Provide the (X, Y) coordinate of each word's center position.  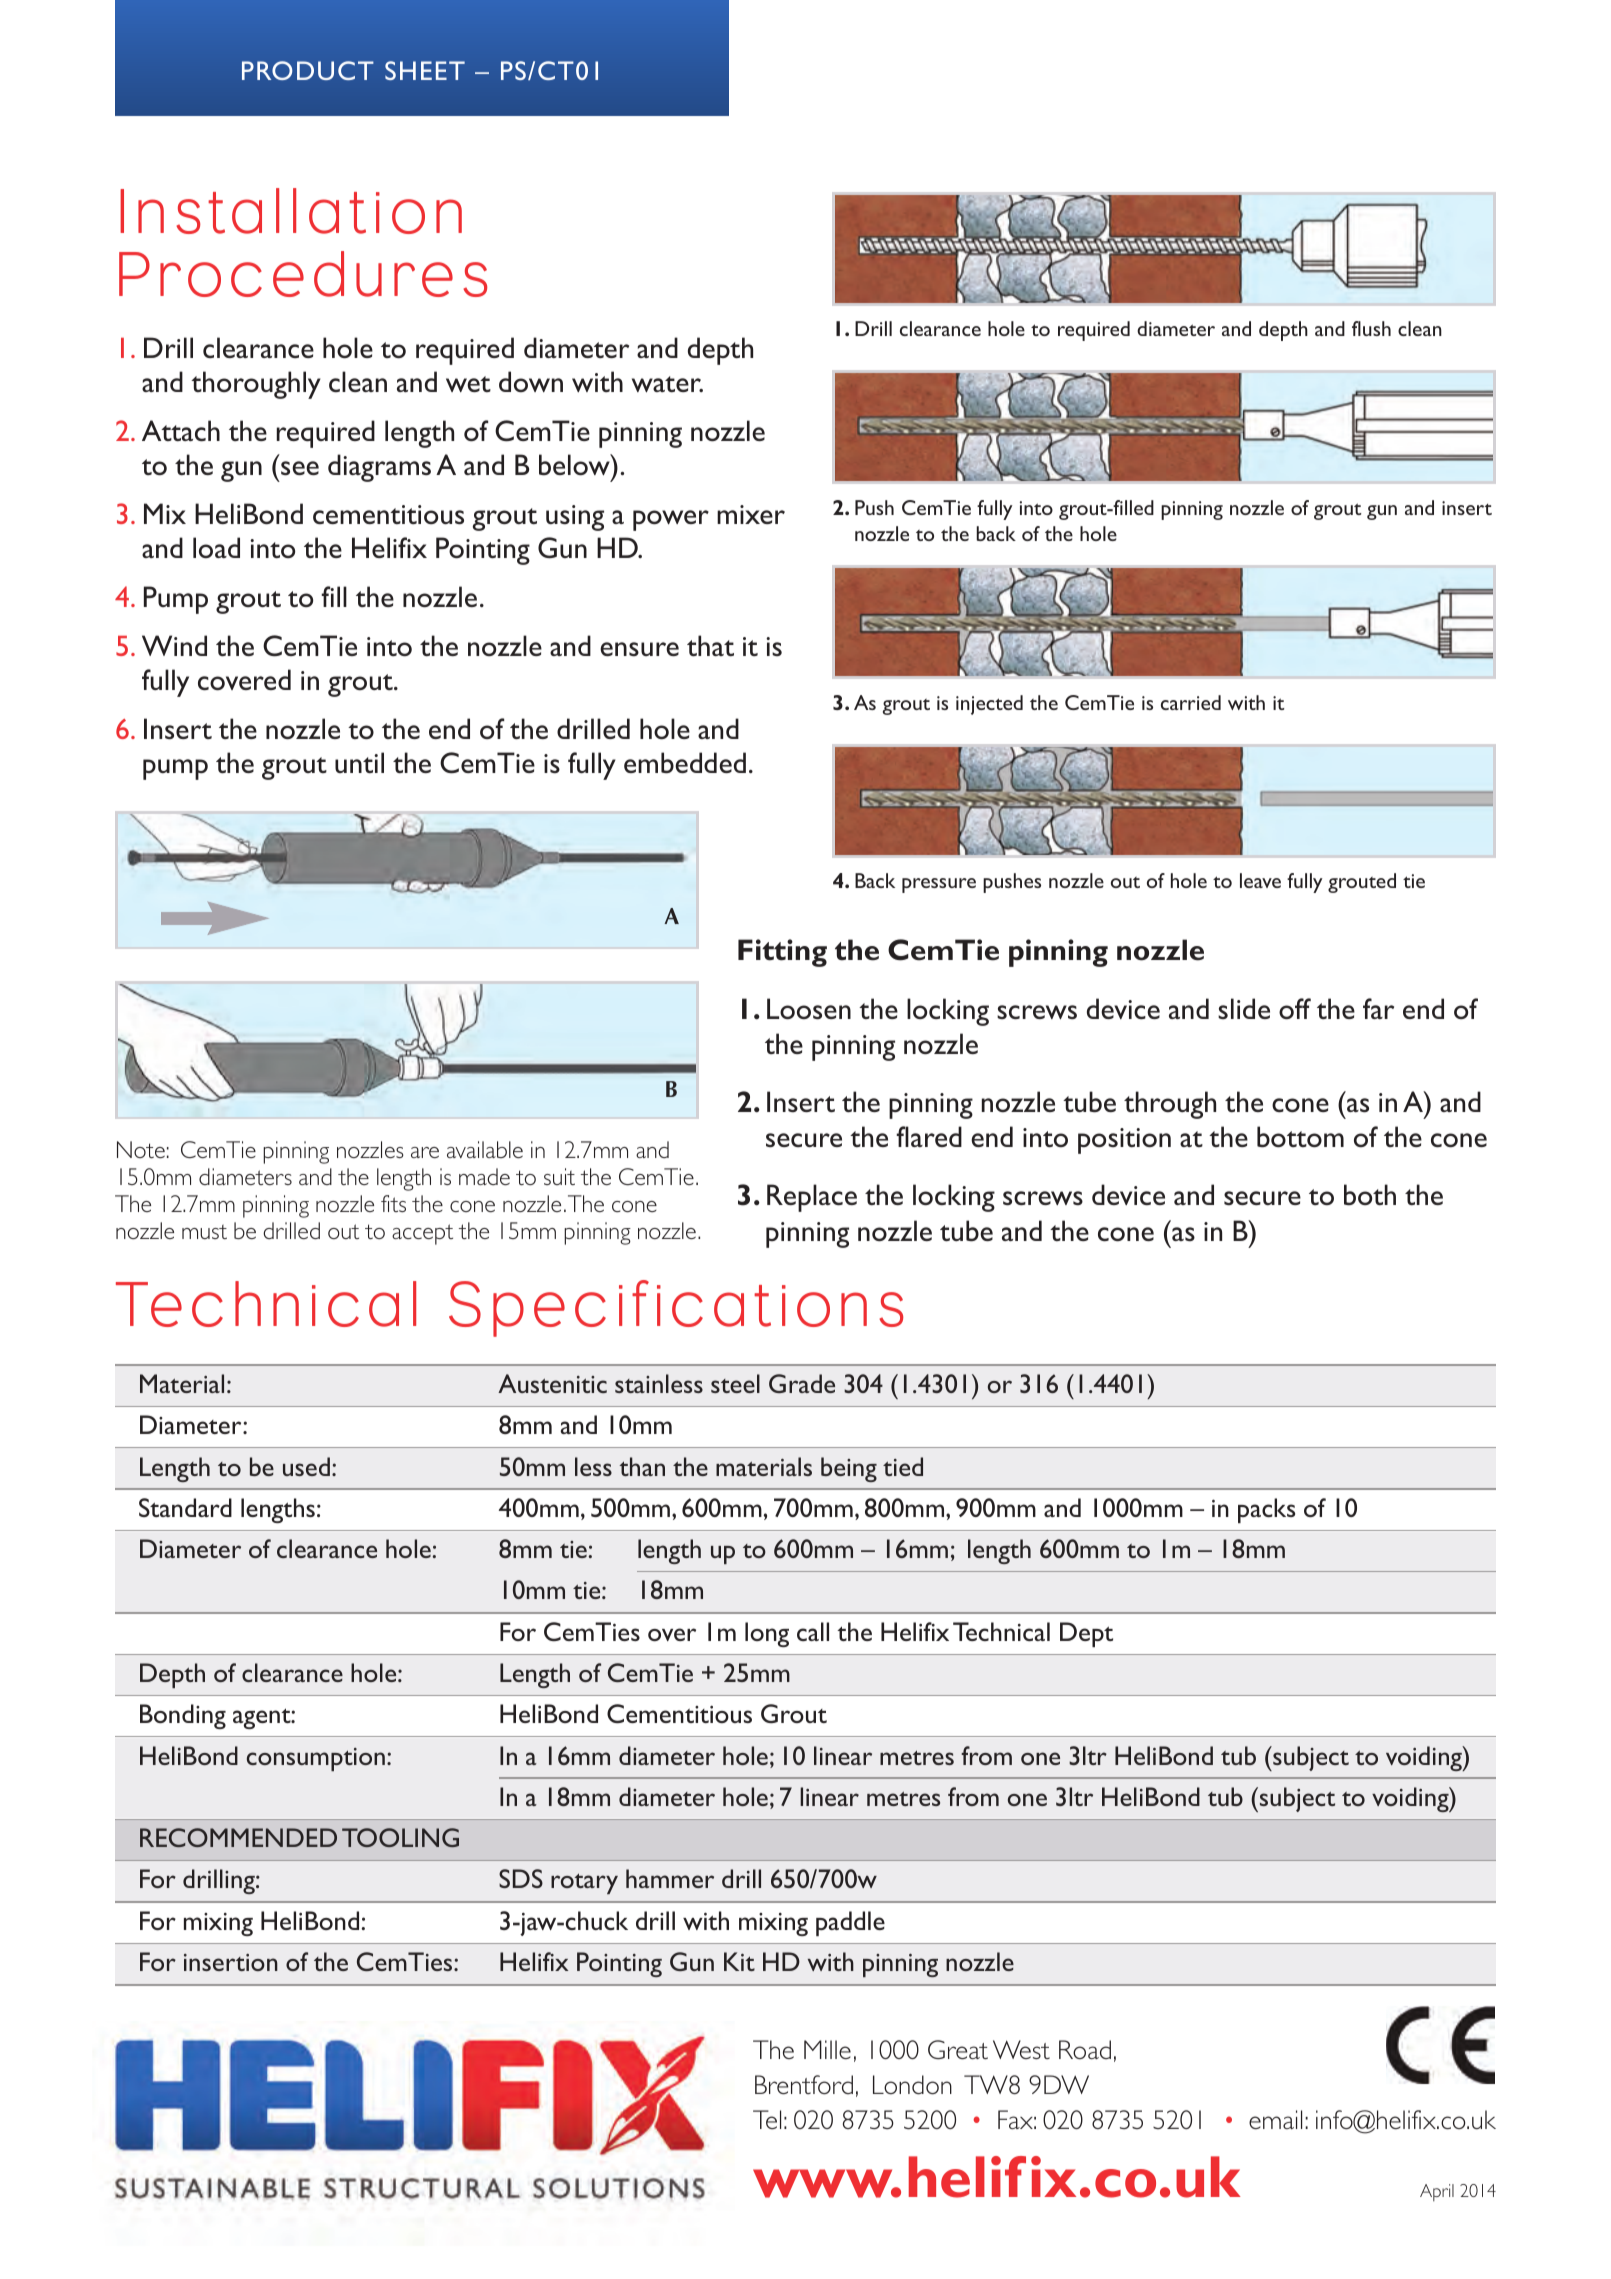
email (1275, 2119)
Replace (812, 1198)
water (667, 384)
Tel (767, 2119)
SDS (521, 1878)
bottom (1300, 1136)
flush (1371, 328)
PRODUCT (308, 70)
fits (393, 1203)
